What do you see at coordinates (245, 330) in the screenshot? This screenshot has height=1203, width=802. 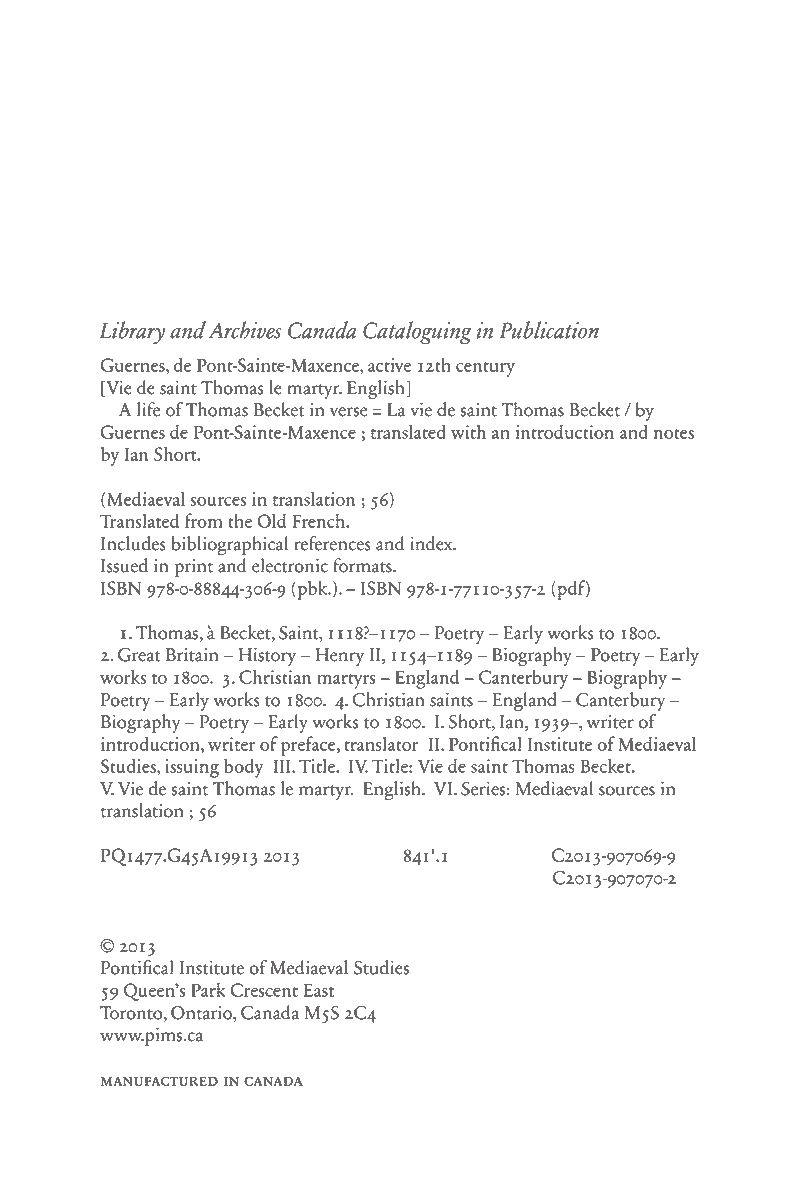 I see `Archives` at bounding box center [245, 330].
